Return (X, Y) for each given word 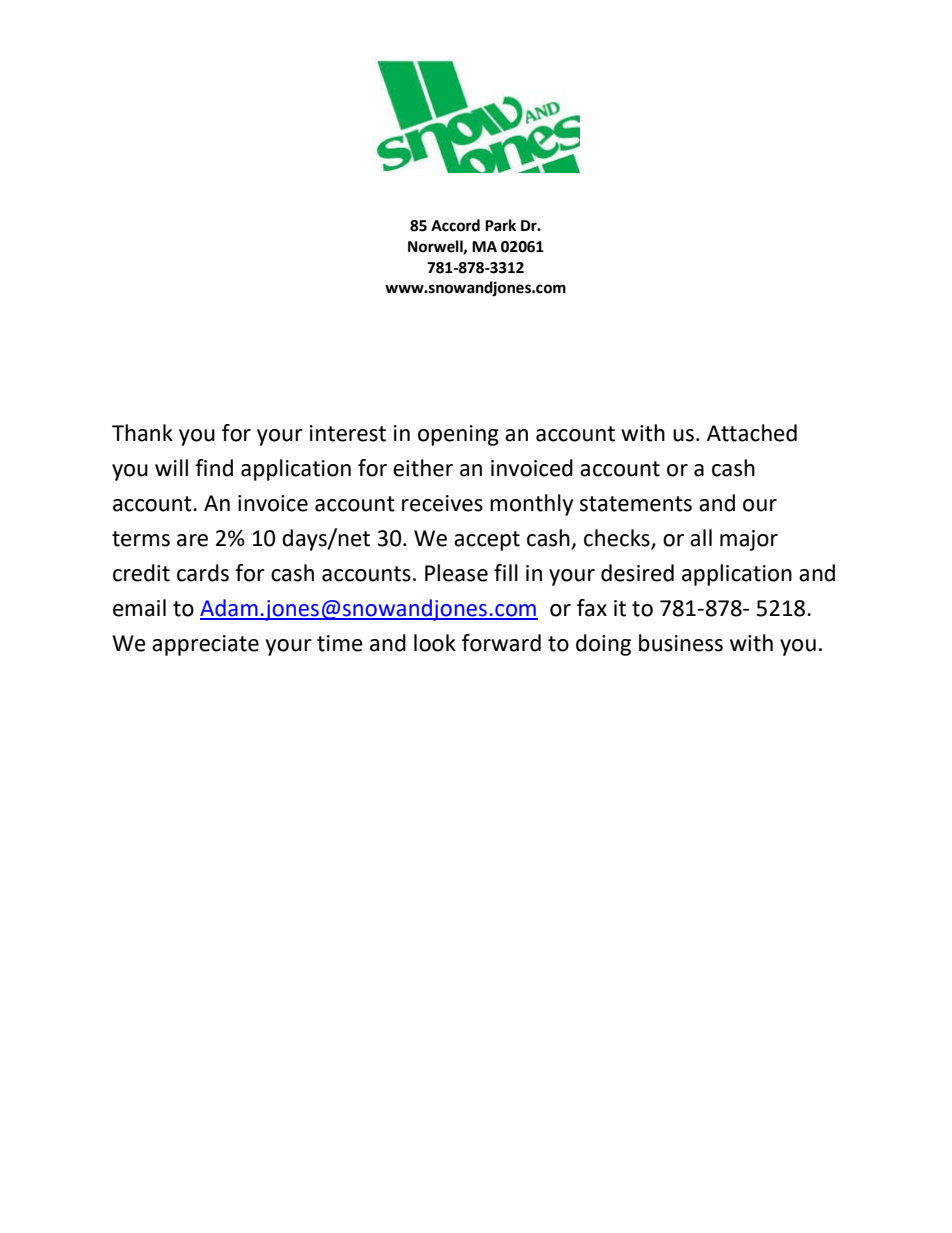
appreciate (205, 645)
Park (500, 225)
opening (458, 435)
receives (442, 503)
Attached (752, 433)
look (435, 643)
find (214, 468)
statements (636, 504)
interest (348, 433)
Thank (142, 433)
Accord (455, 225)
